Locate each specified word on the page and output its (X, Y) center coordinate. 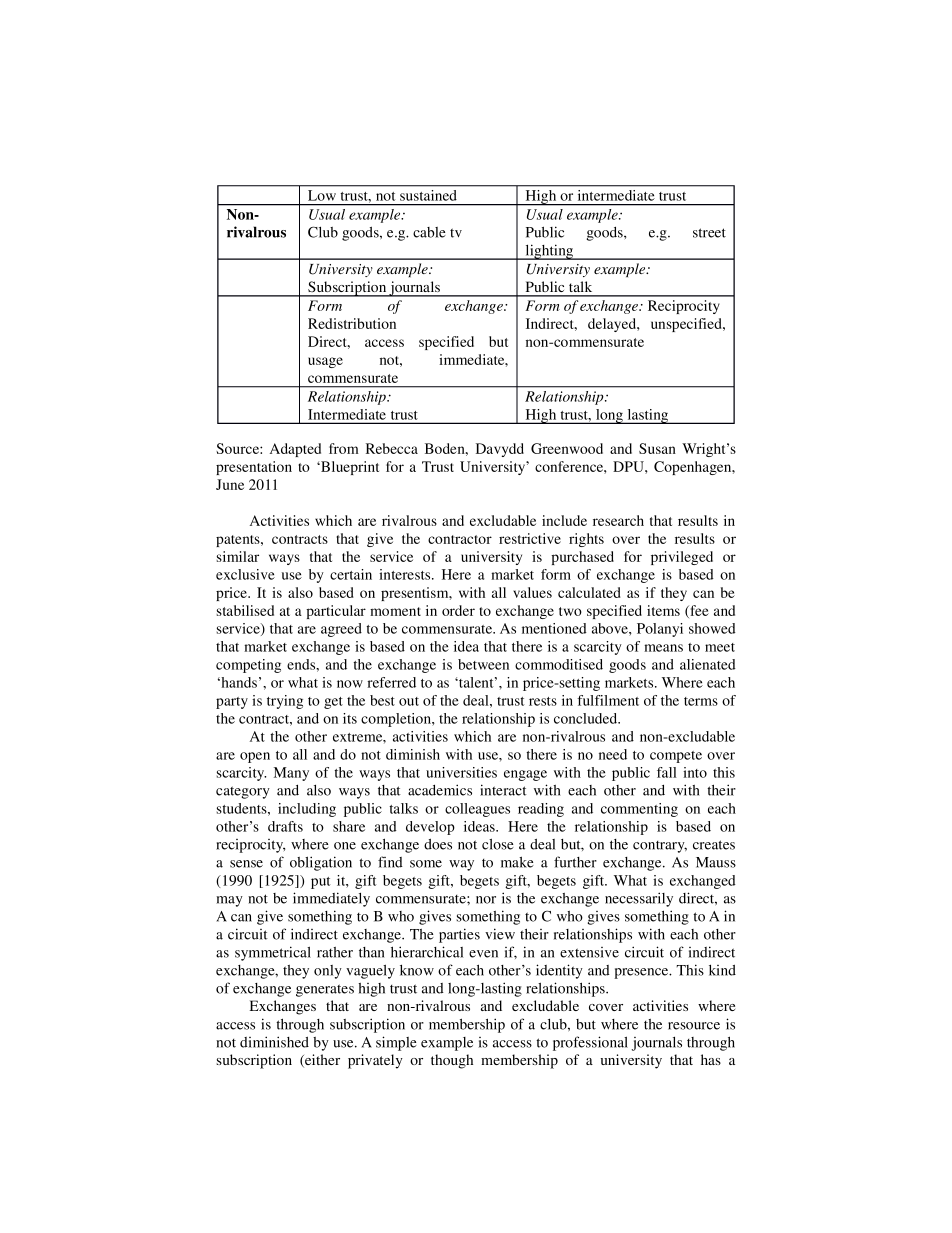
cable (429, 232)
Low (322, 195)
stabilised (245, 610)
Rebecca (392, 448)
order (458, 610)
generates (325, 990)
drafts (285, 826)
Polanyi (660, 630)
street (709, 233)
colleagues (477, 810)
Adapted (295, 450)
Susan (657, 448)
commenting (639, 810)
